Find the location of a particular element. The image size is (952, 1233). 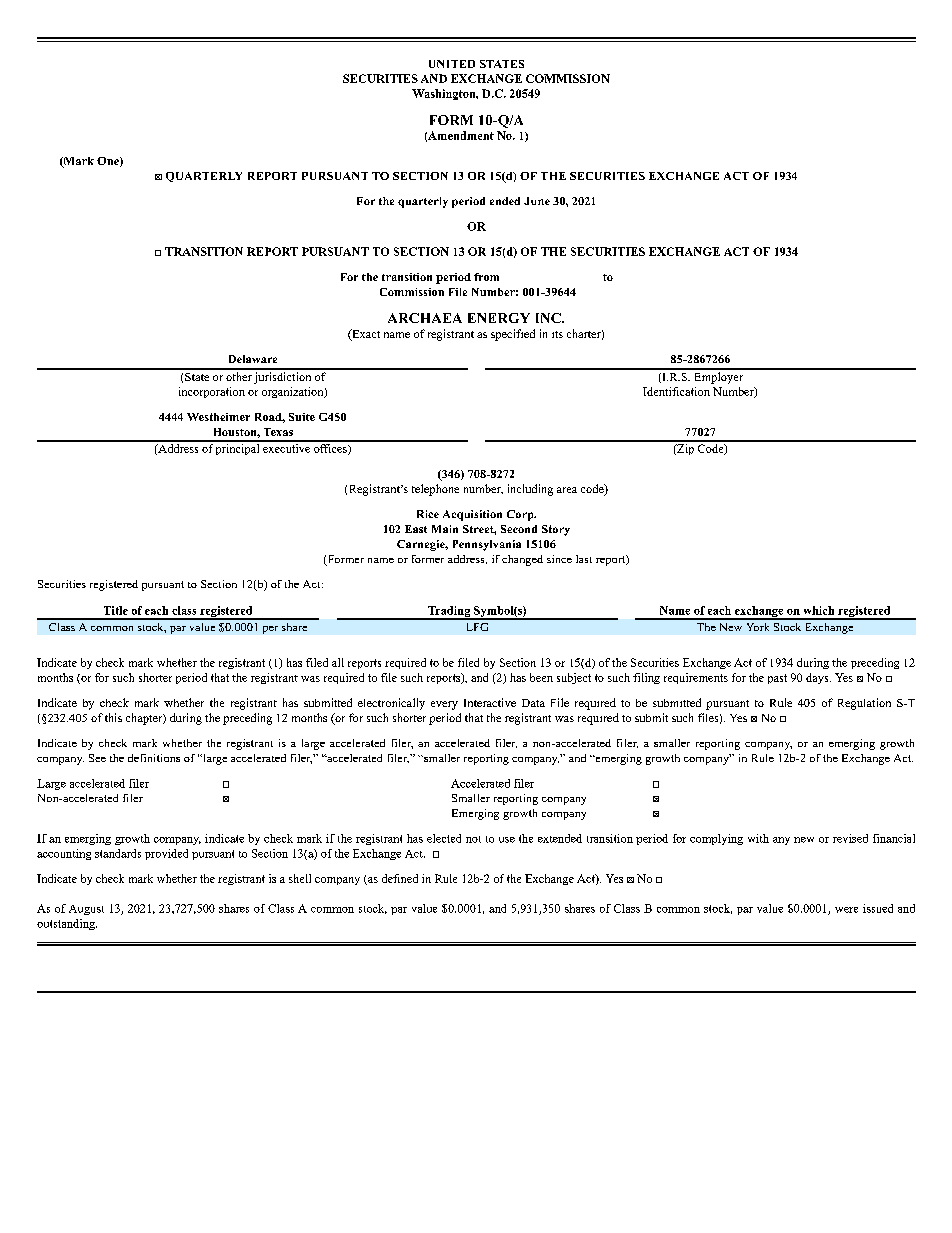

defined is located at coordinates (400, 878).
